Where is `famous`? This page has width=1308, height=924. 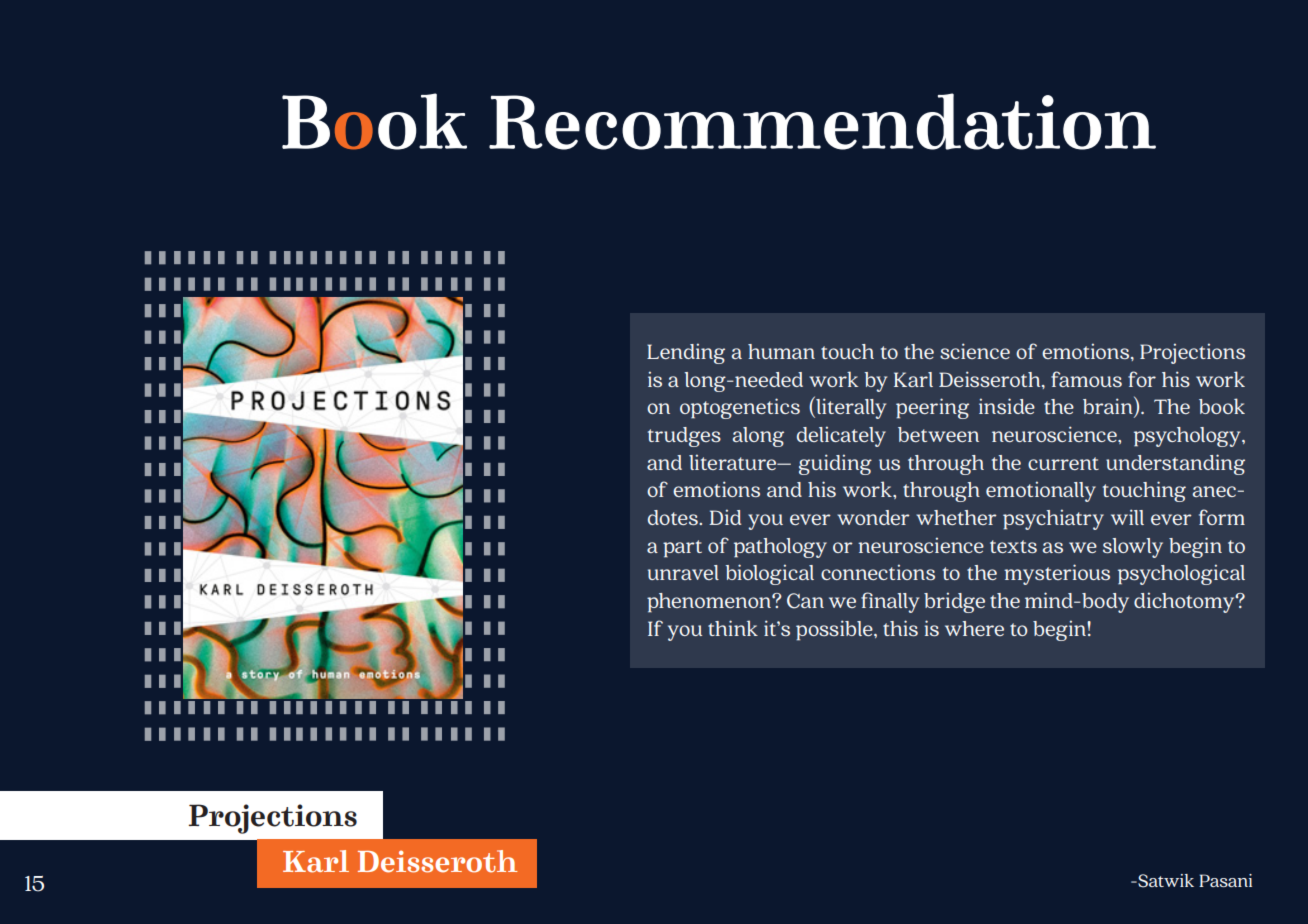
famous is located at coordinates (1086, 379).
